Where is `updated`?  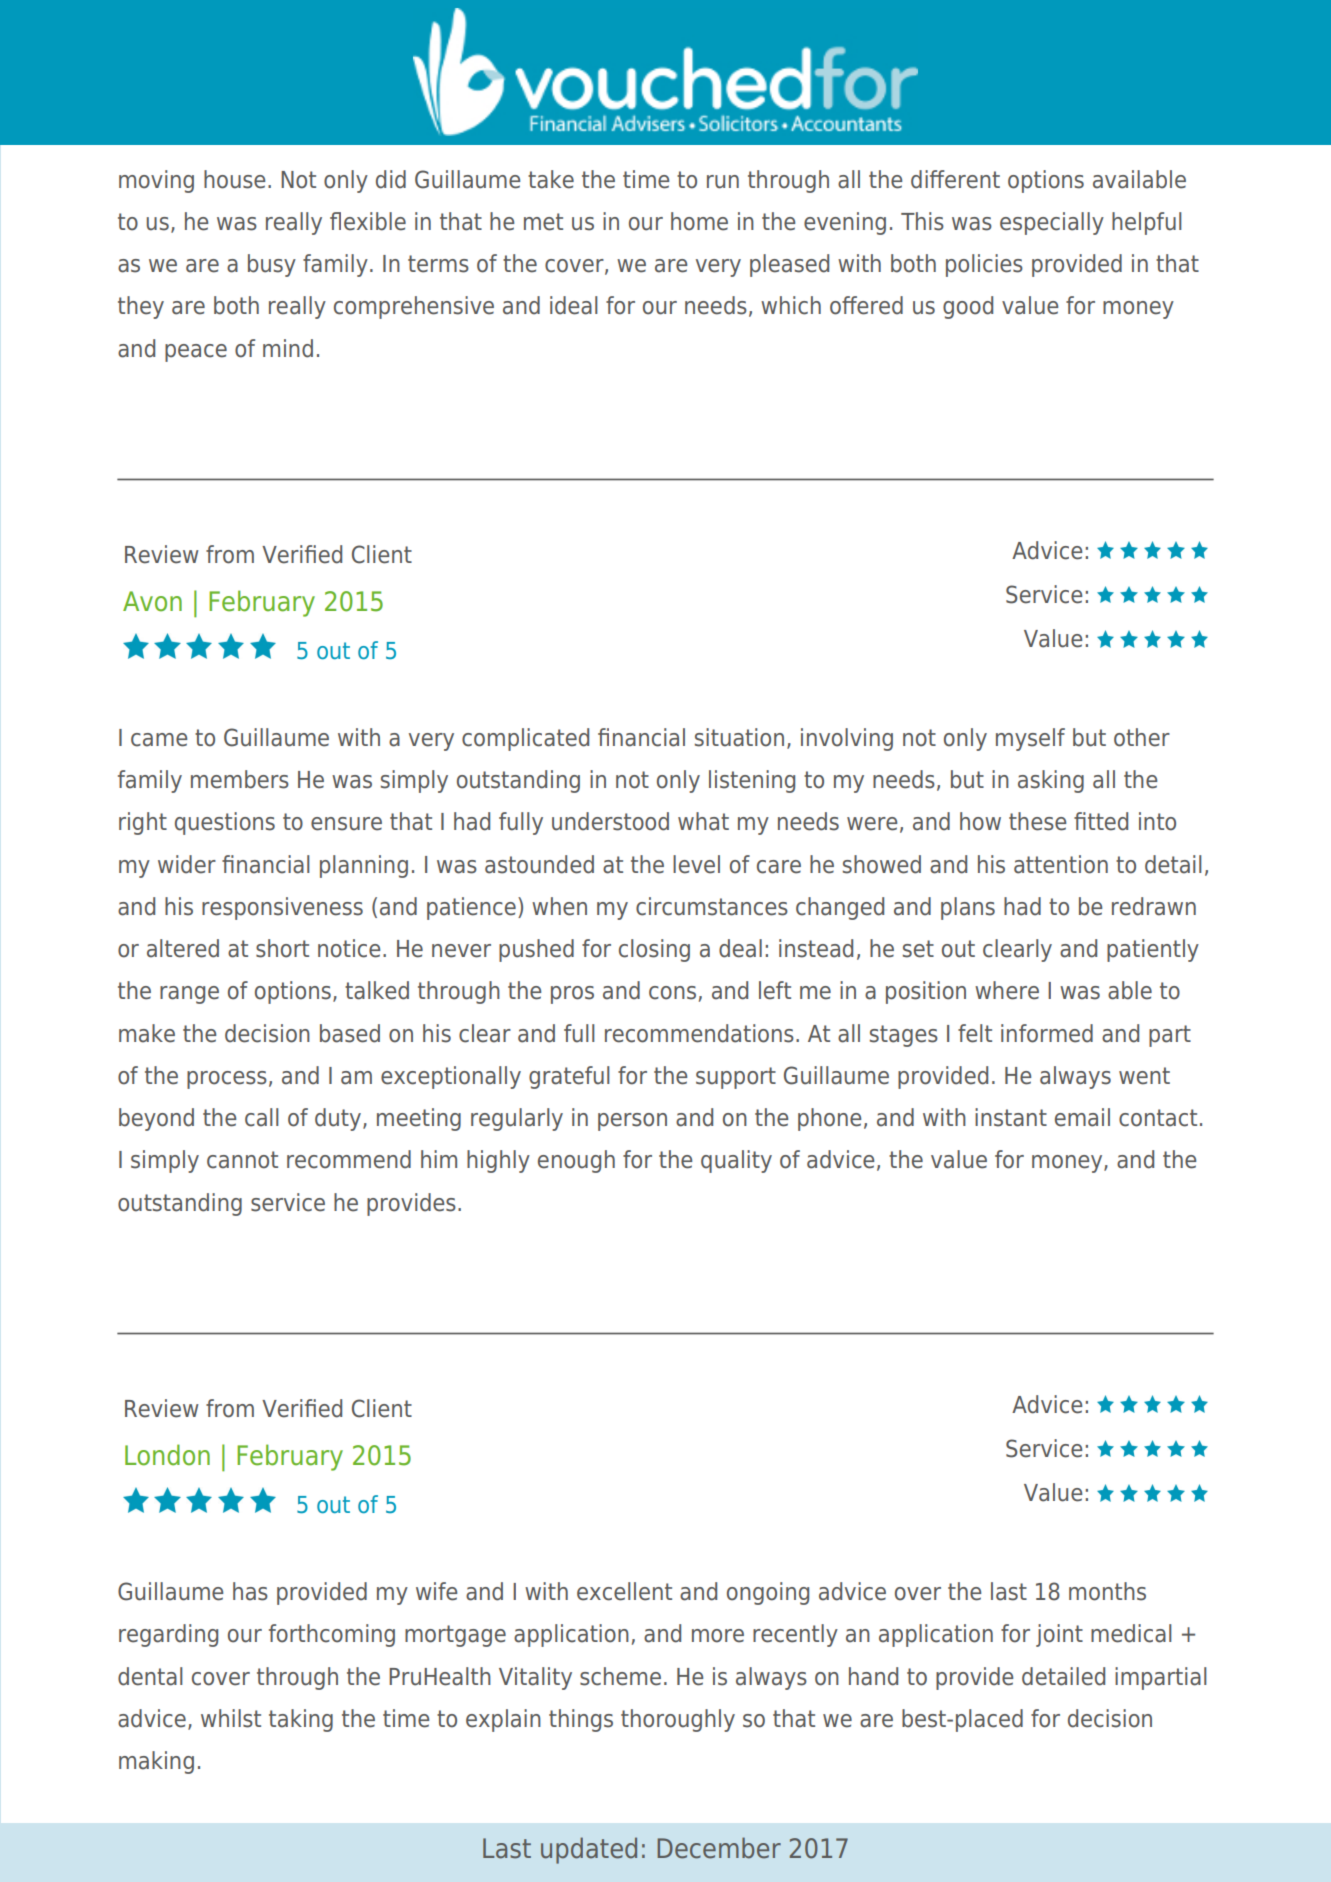
updated is located at coordinates (589, 1850).
